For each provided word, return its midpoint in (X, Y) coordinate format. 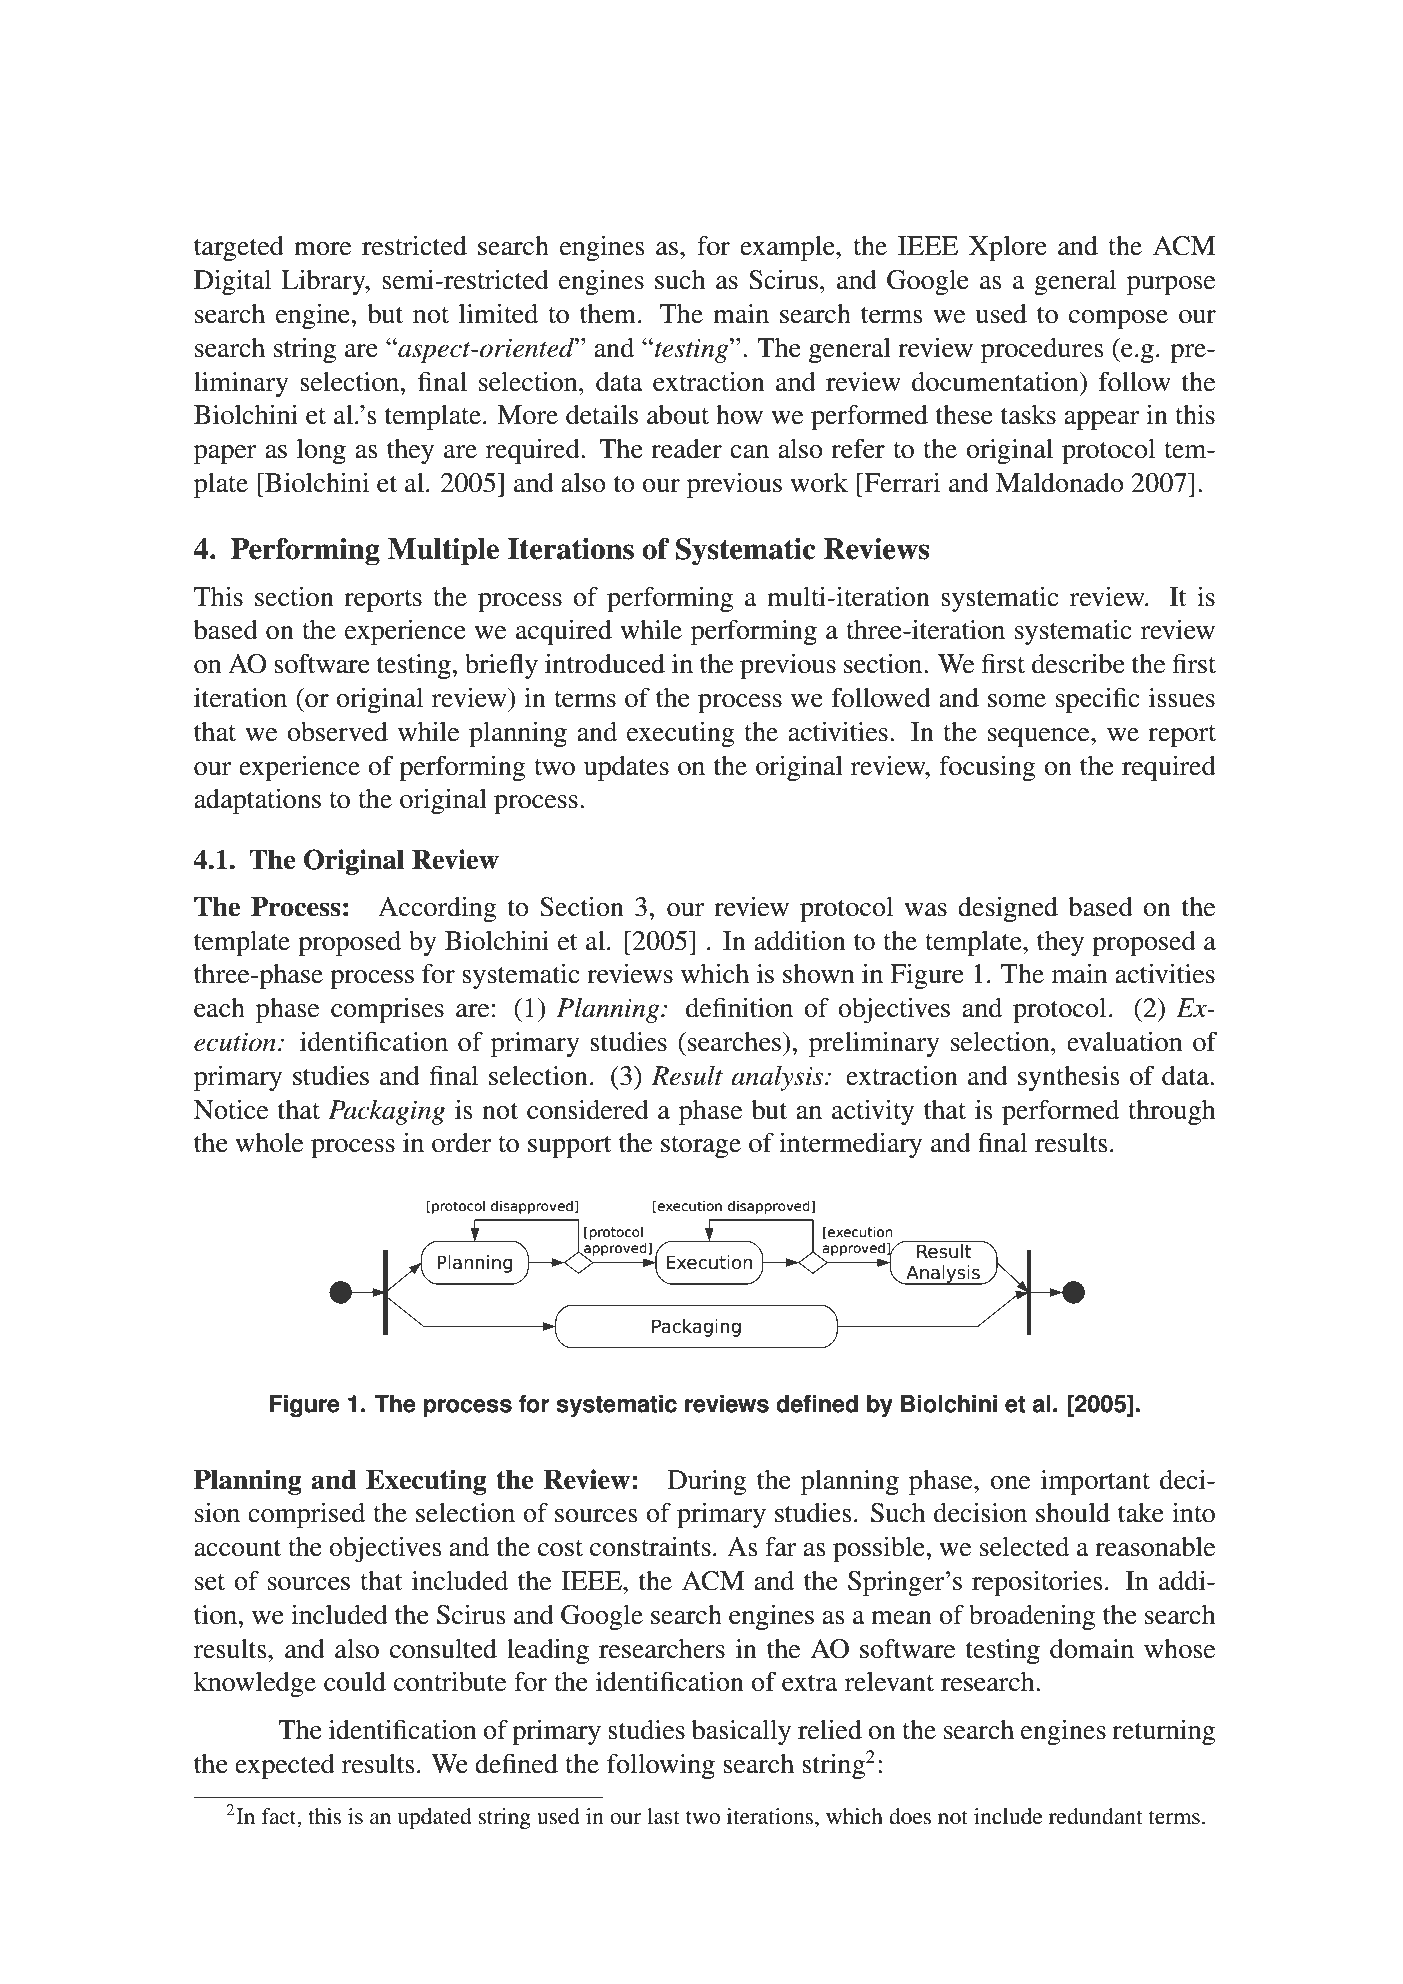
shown (818, 974)
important (1095, 1482)
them (608, 314)
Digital (232, 282)
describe (1078, 664)
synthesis (1069, 1078)
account (237, 1548)
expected (285, 1766)
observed (337, 732)
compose (1118, 319)
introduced (605, 664)
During (707, 1482)
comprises (387, 1010)
